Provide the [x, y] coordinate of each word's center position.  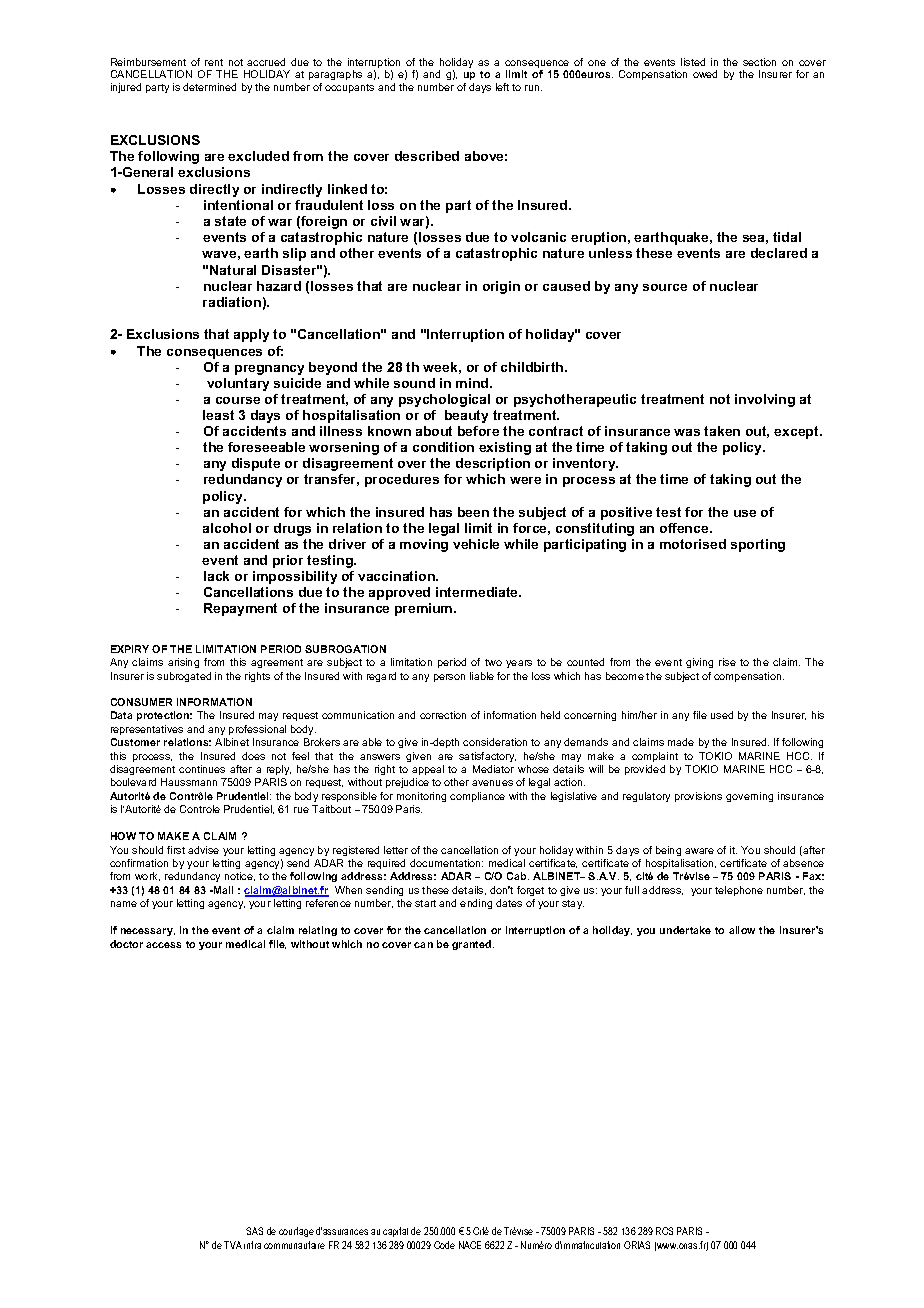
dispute [256, 464]
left [502, 87]
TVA [233, 1245]
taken [722, 431]
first [176, 850]
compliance [477, 797]
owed [705, 74]
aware [699, 851]
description [493, 464]
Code [444, 1245]
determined [209, 87]
